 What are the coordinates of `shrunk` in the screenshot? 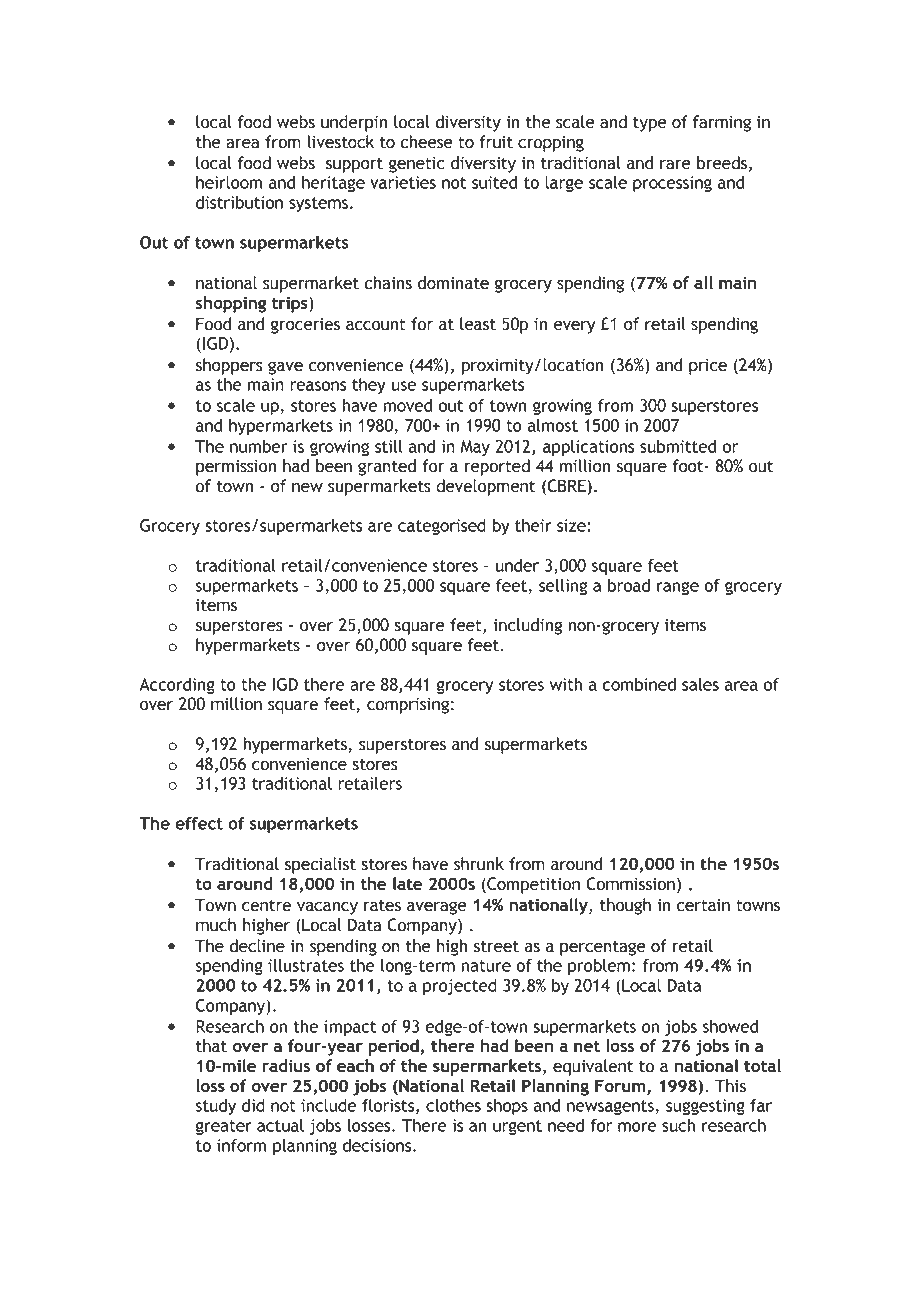 It's located at (479, 864).
